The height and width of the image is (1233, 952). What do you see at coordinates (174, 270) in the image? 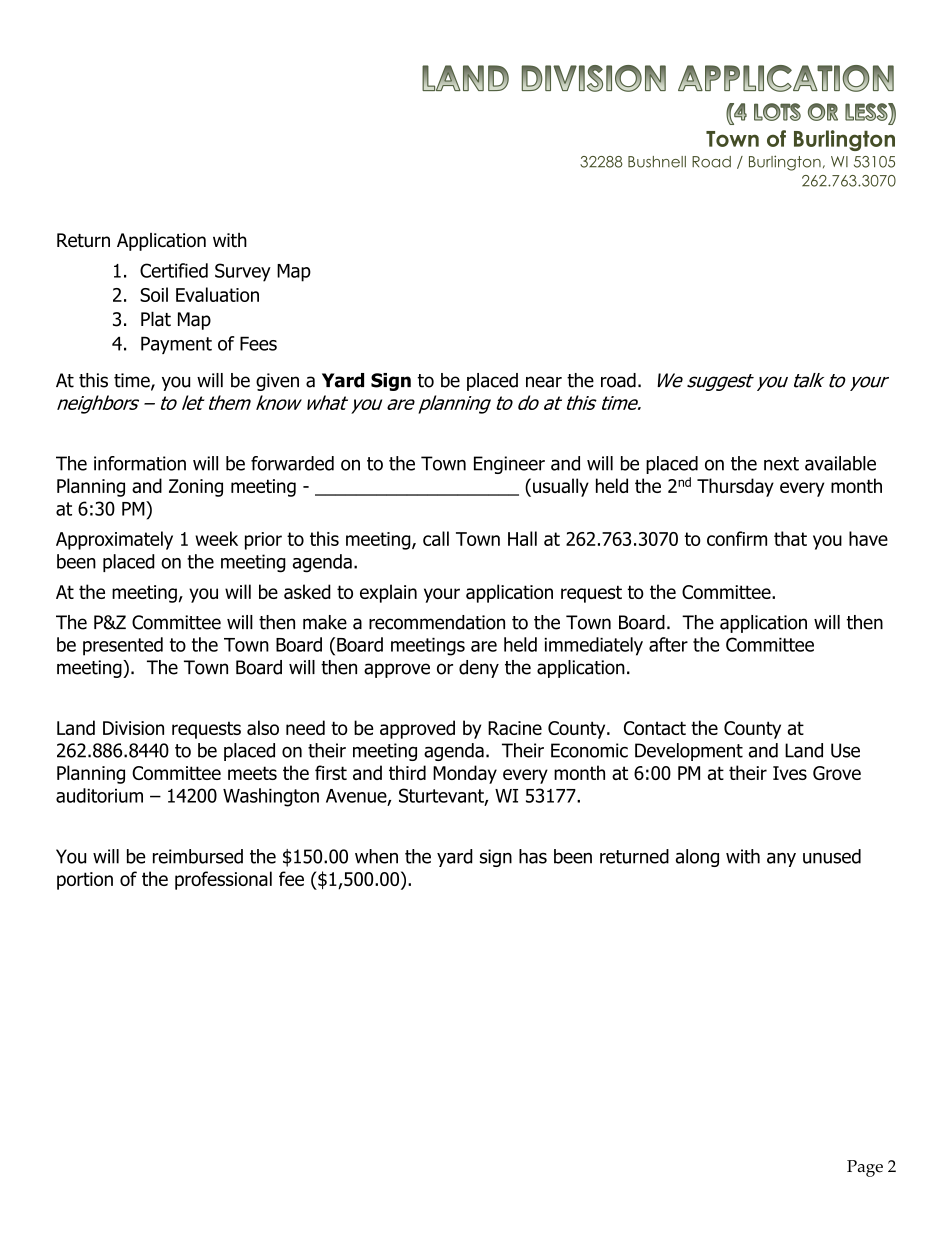
I see `Certified` at bounding box center [174, 270].
